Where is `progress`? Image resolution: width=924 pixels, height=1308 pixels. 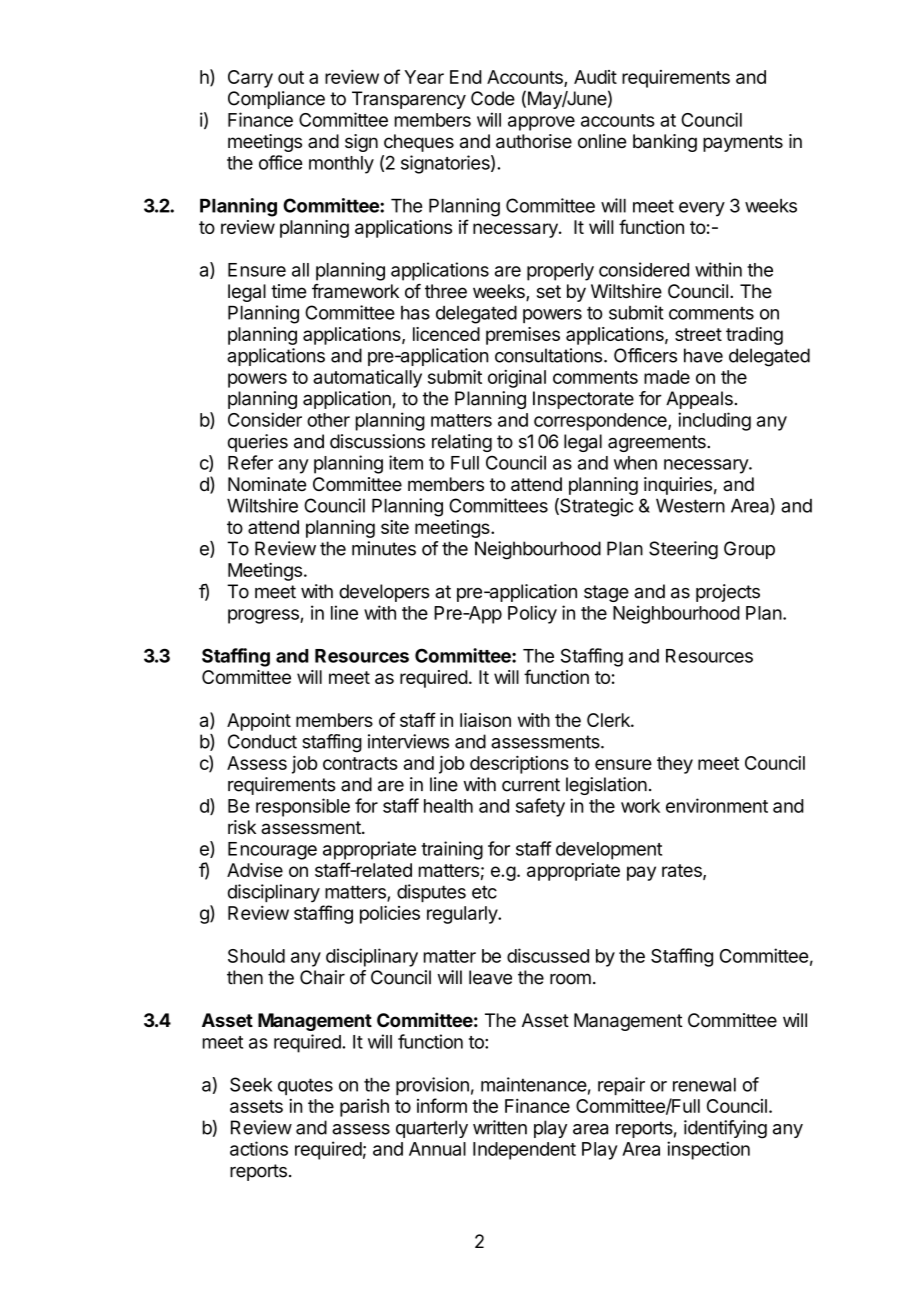
progress is located at coordinates (264, 616).
